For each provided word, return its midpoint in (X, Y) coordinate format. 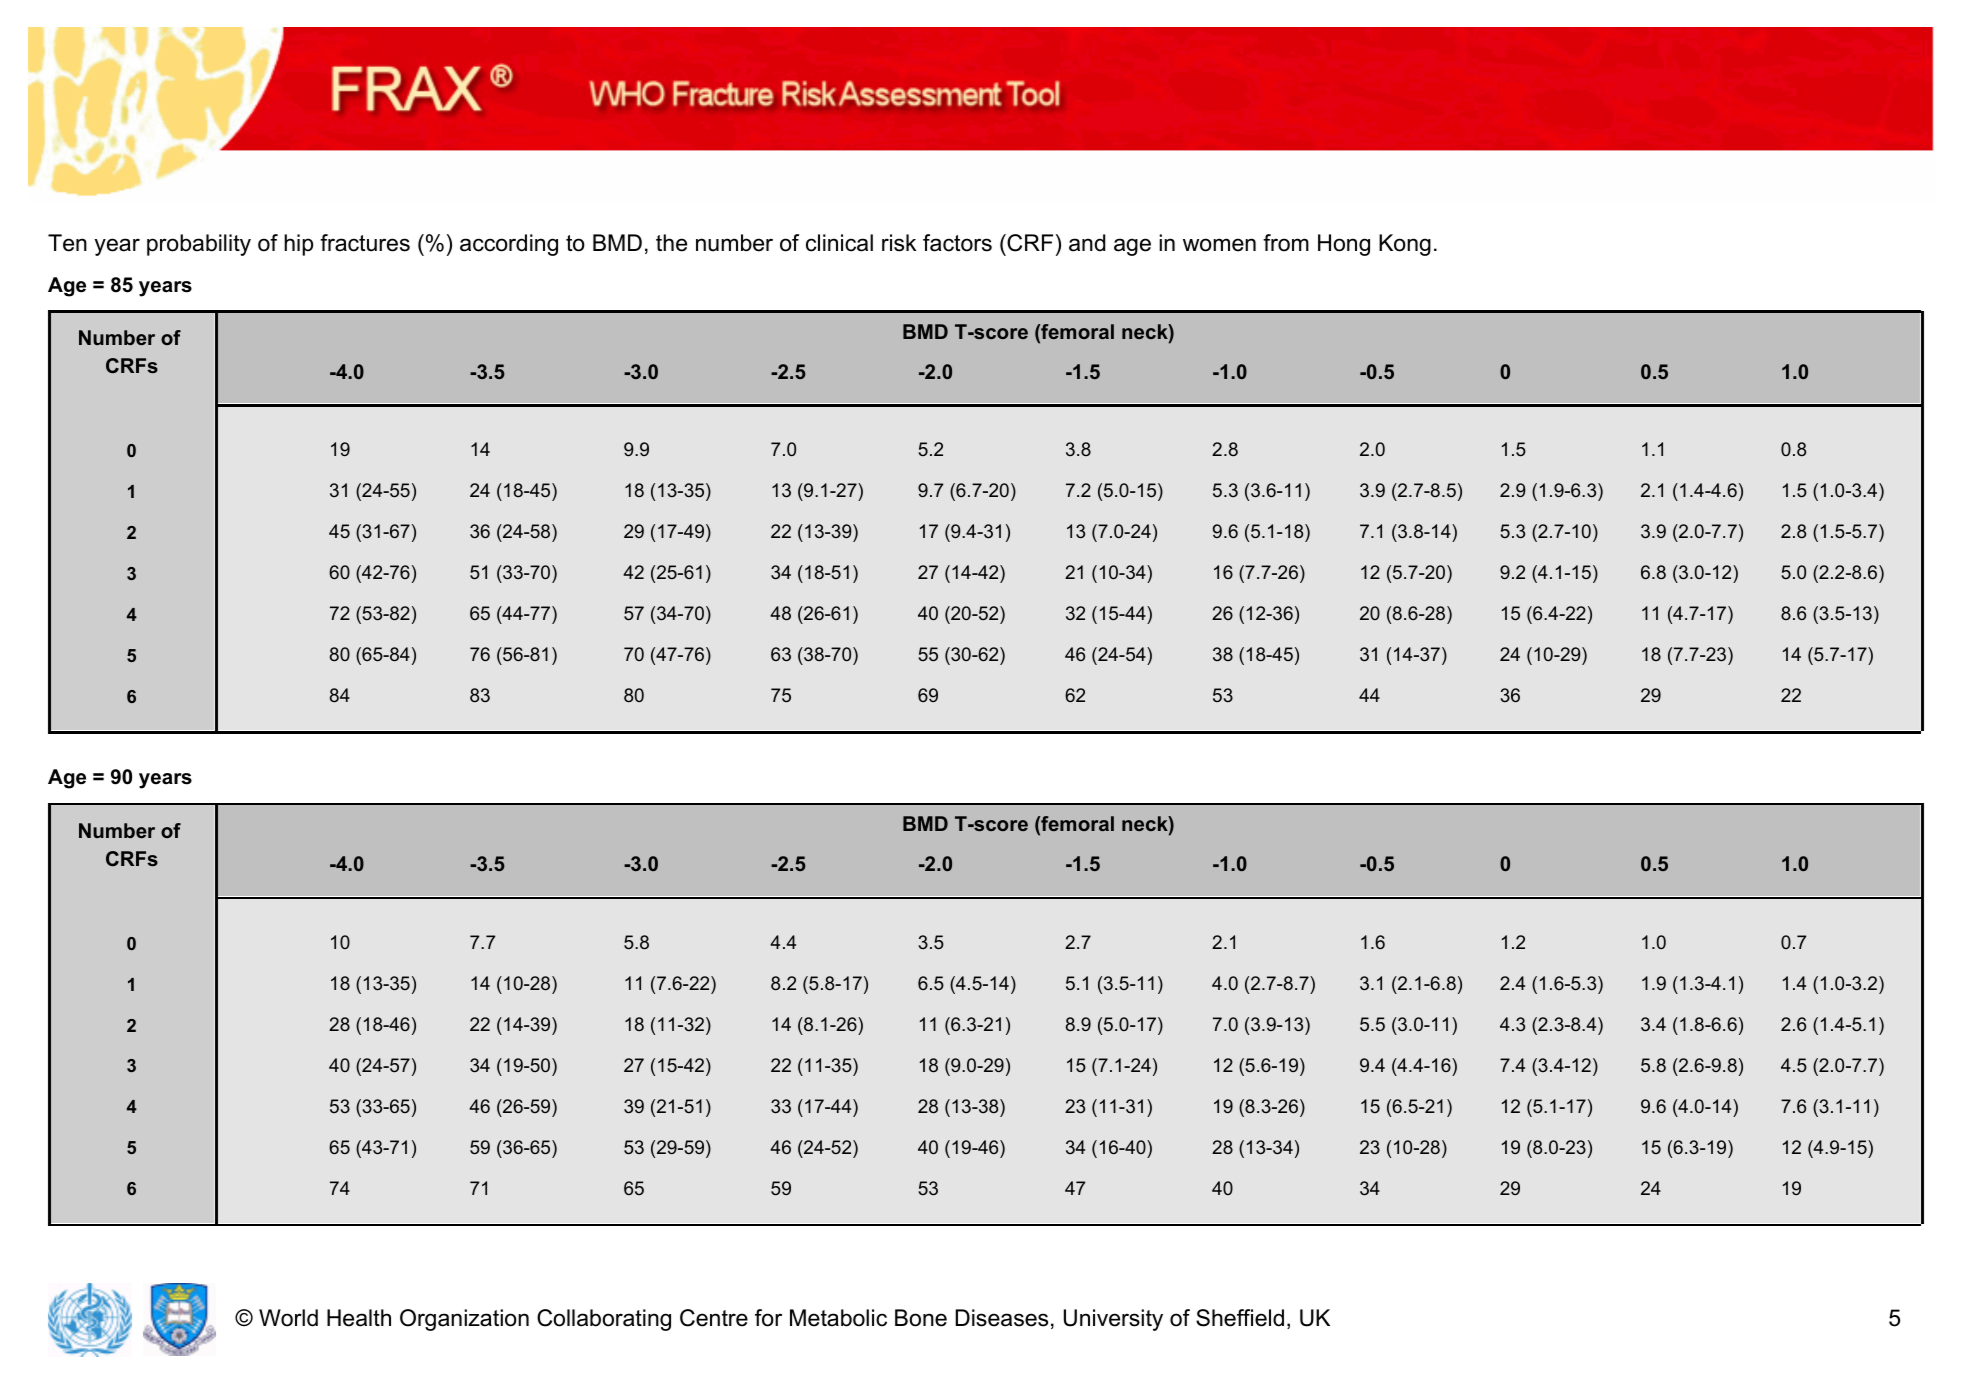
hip (298, 245)
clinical (839, 243)
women (1219, 245)
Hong (1344, 245)
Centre (714, 1318)
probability (199, 245)
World (288, 1318)
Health (359, 1318)
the (671, 243)
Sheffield (1240, 1318)
